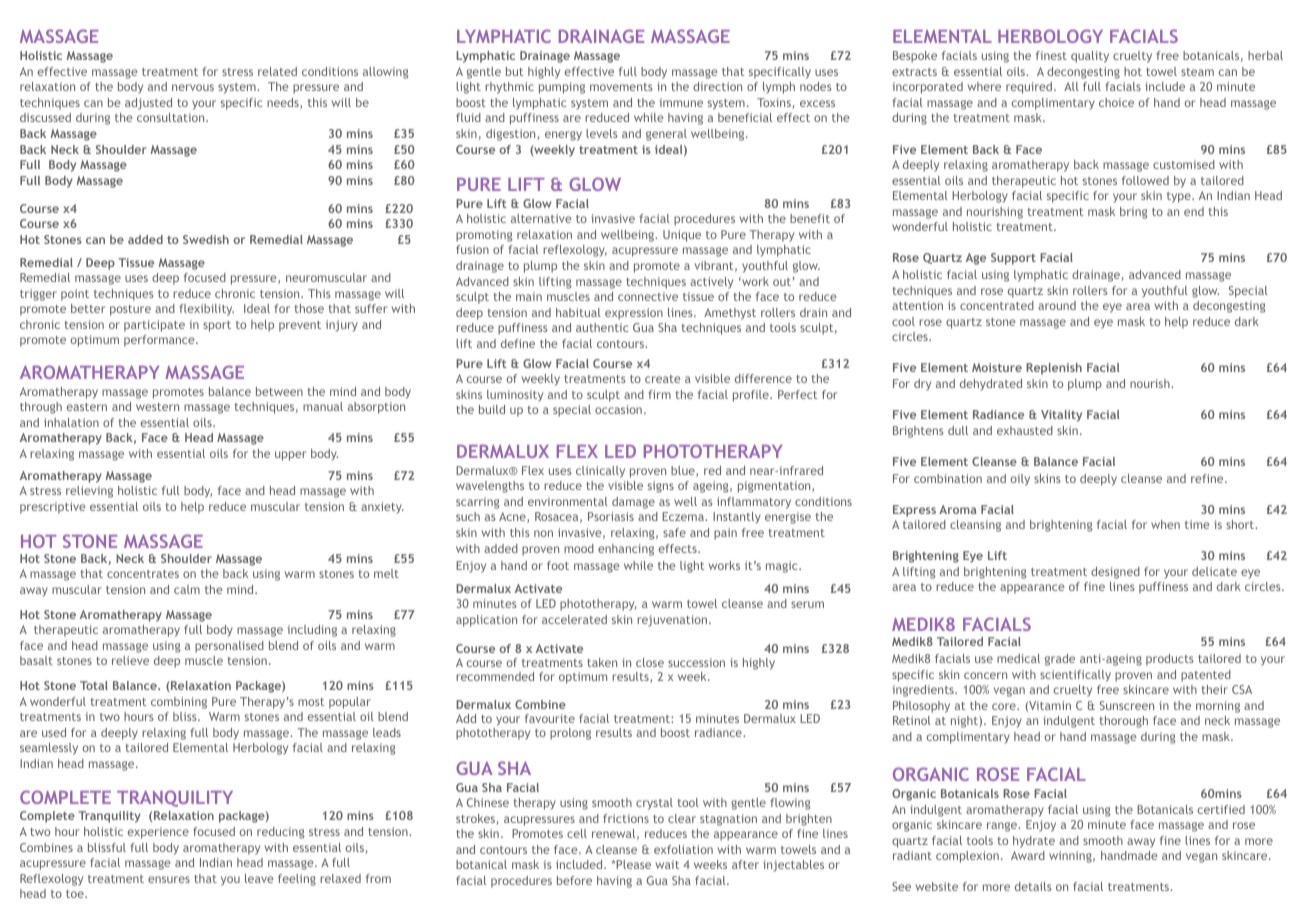 The height and width of the document is (924, 1308). Describe the element at coordinates (130, 660) in the document. I see `relieve` at that location.
